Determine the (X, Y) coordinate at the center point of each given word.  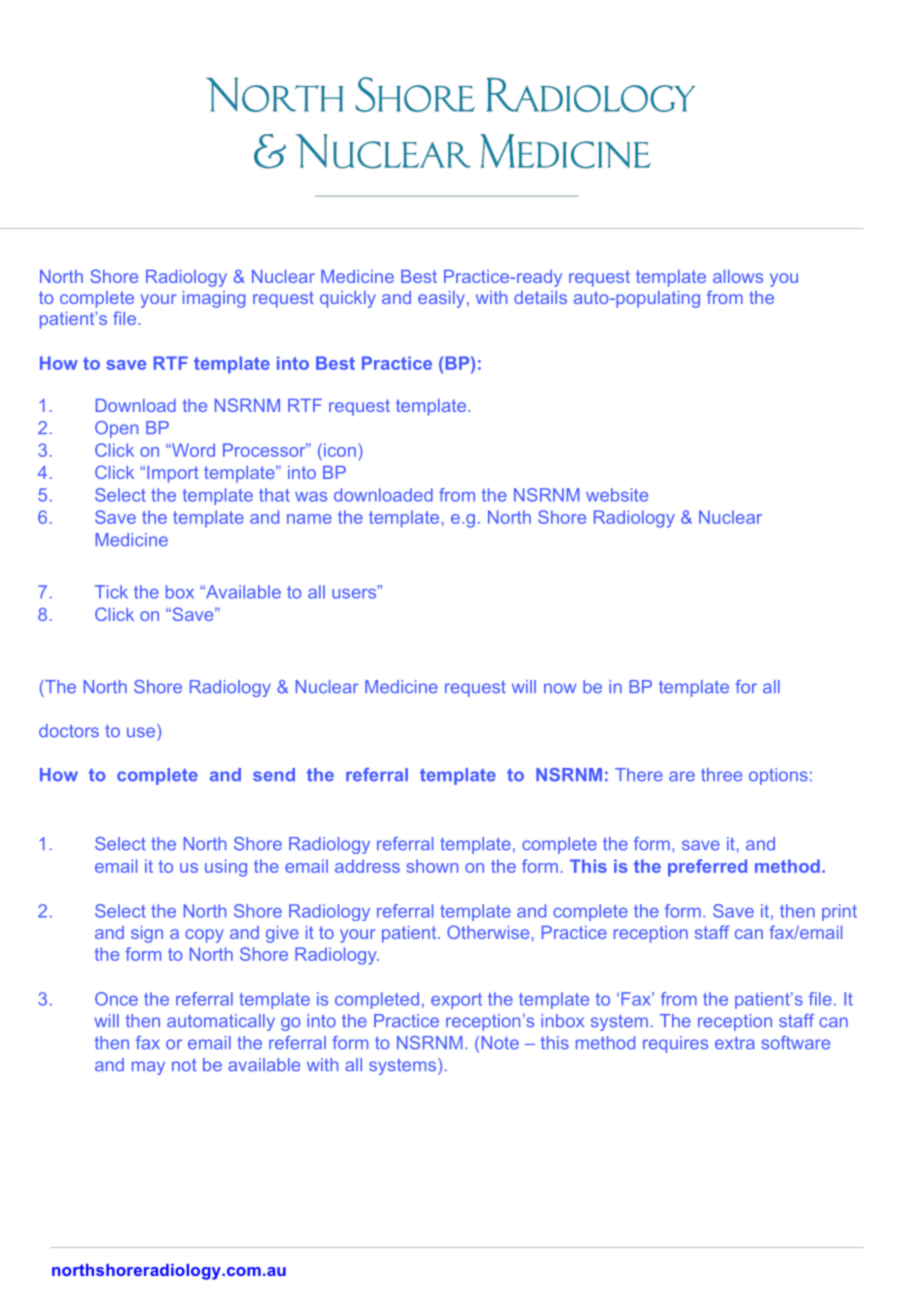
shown (432, 866)
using (226, 868)
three (721, 775)
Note (500, 1043)
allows (738, 276)
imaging (214, 299)
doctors (69, 731)
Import (173, 474)
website (617, 495)
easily (441, 299)
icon (340, 450)
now (560, 688)
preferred (707, 868)
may (148, 1068)
